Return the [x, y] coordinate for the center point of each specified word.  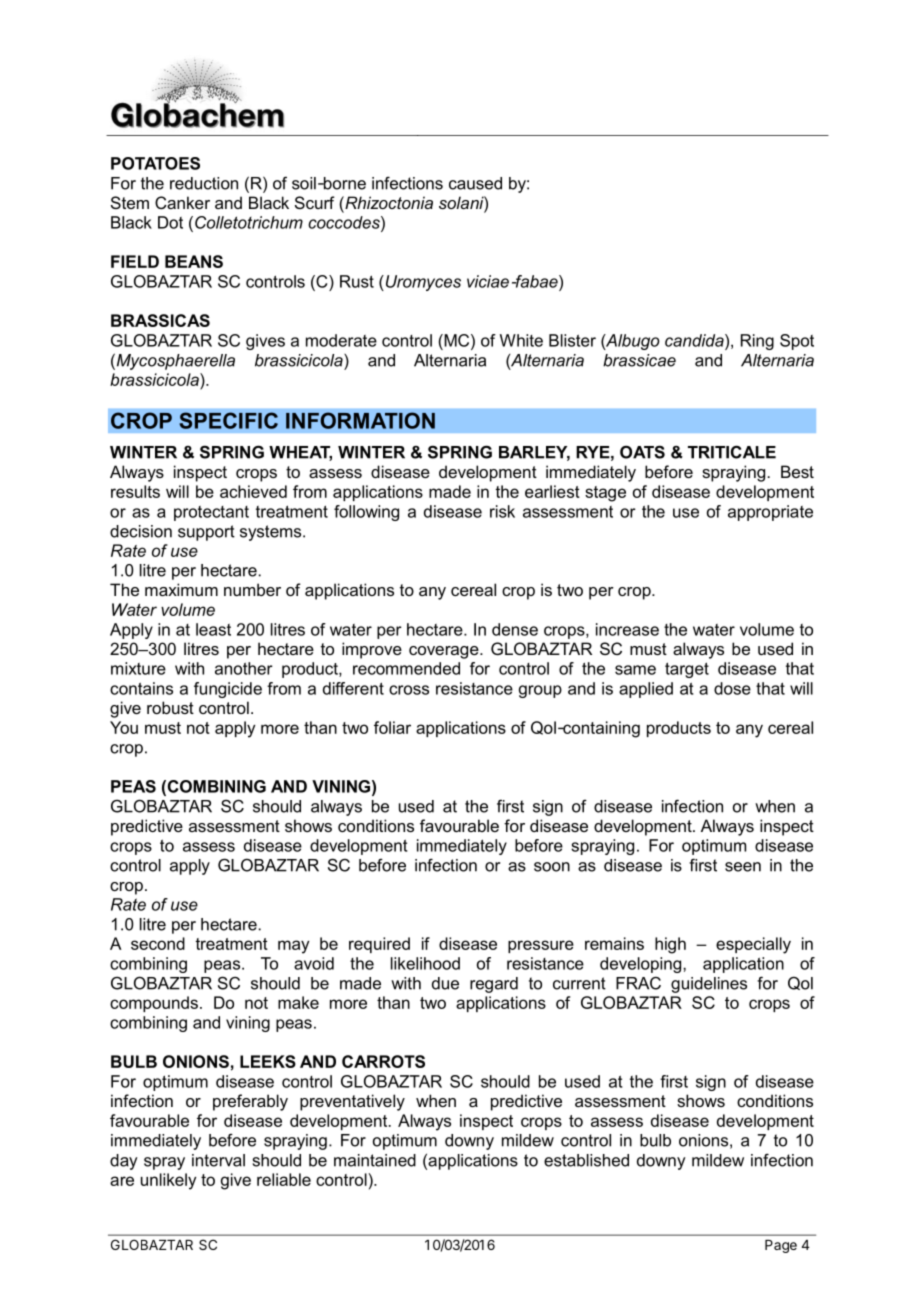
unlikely [168, 1181]
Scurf [315, 202]
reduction [204, 183]
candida [695, 340]
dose [732, 688]
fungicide [228, 690]
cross [409, 690]
